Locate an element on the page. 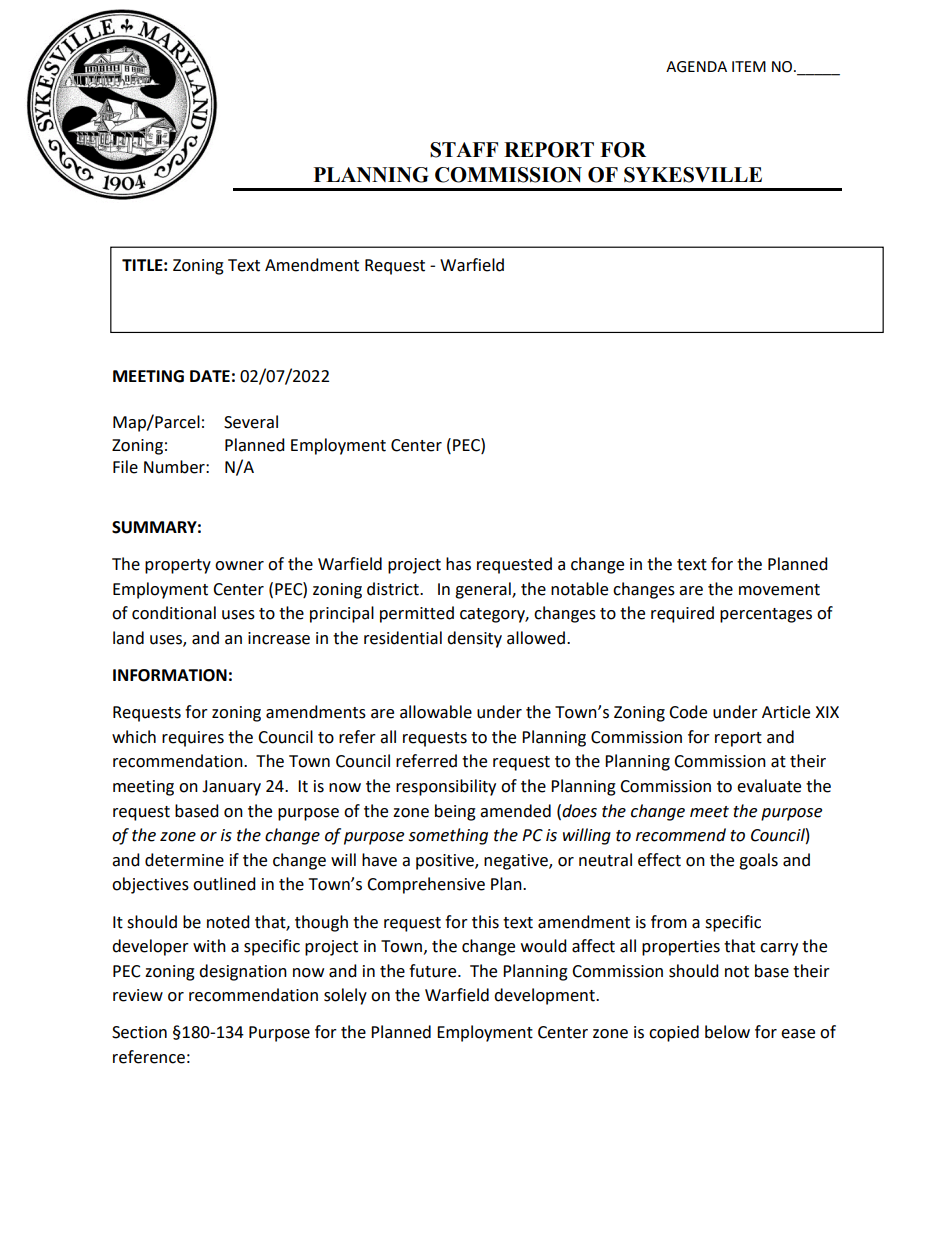  evaluate is located at coordinates (769, 786).
